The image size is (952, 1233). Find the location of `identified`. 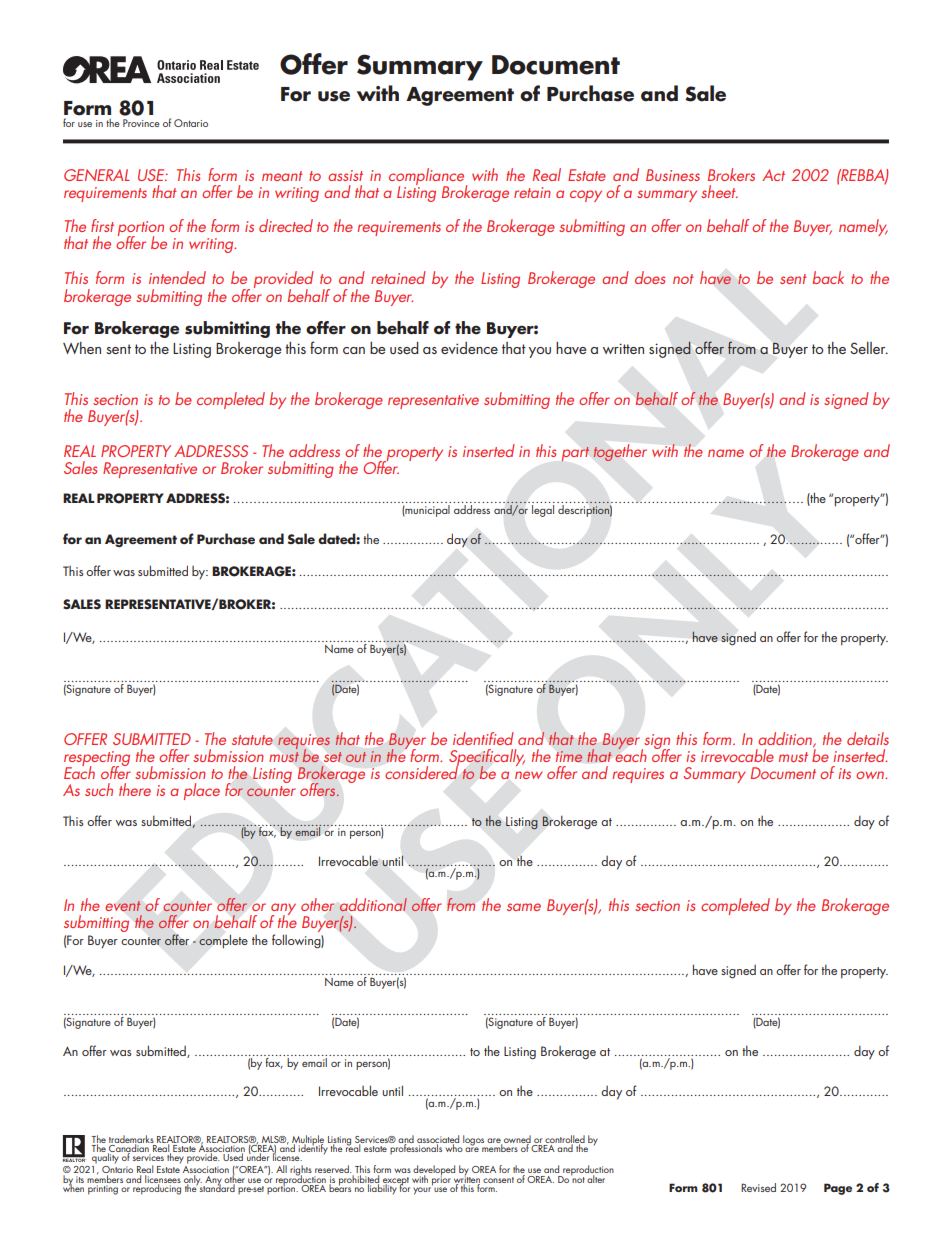

identified is located at coordinates (483, 738).
